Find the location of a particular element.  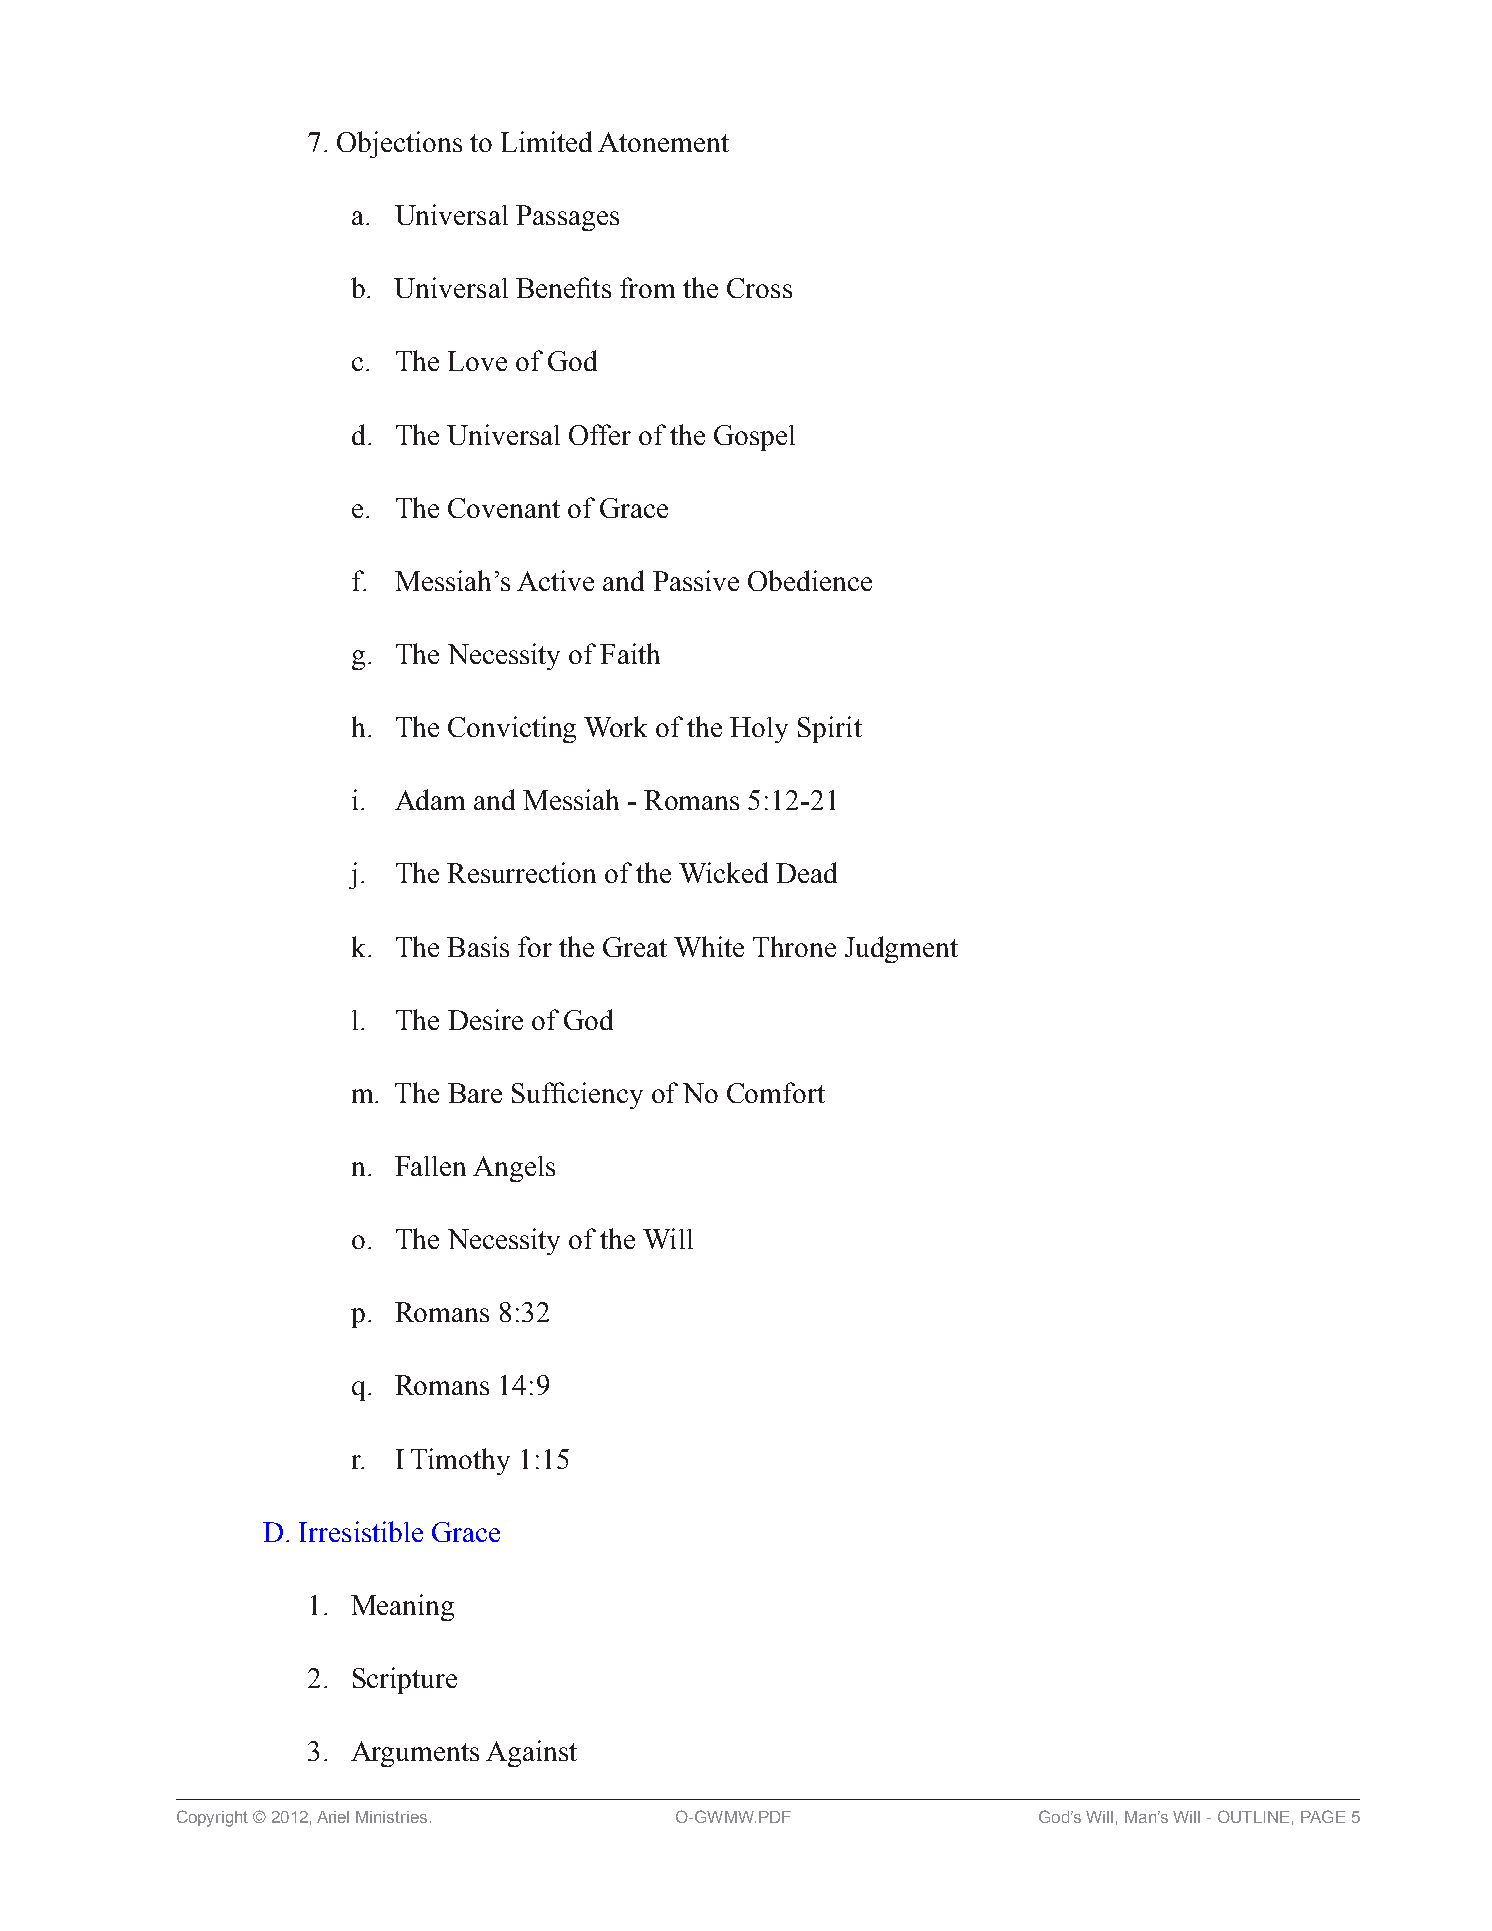

Atonement is located at coordinates (663, 142).
